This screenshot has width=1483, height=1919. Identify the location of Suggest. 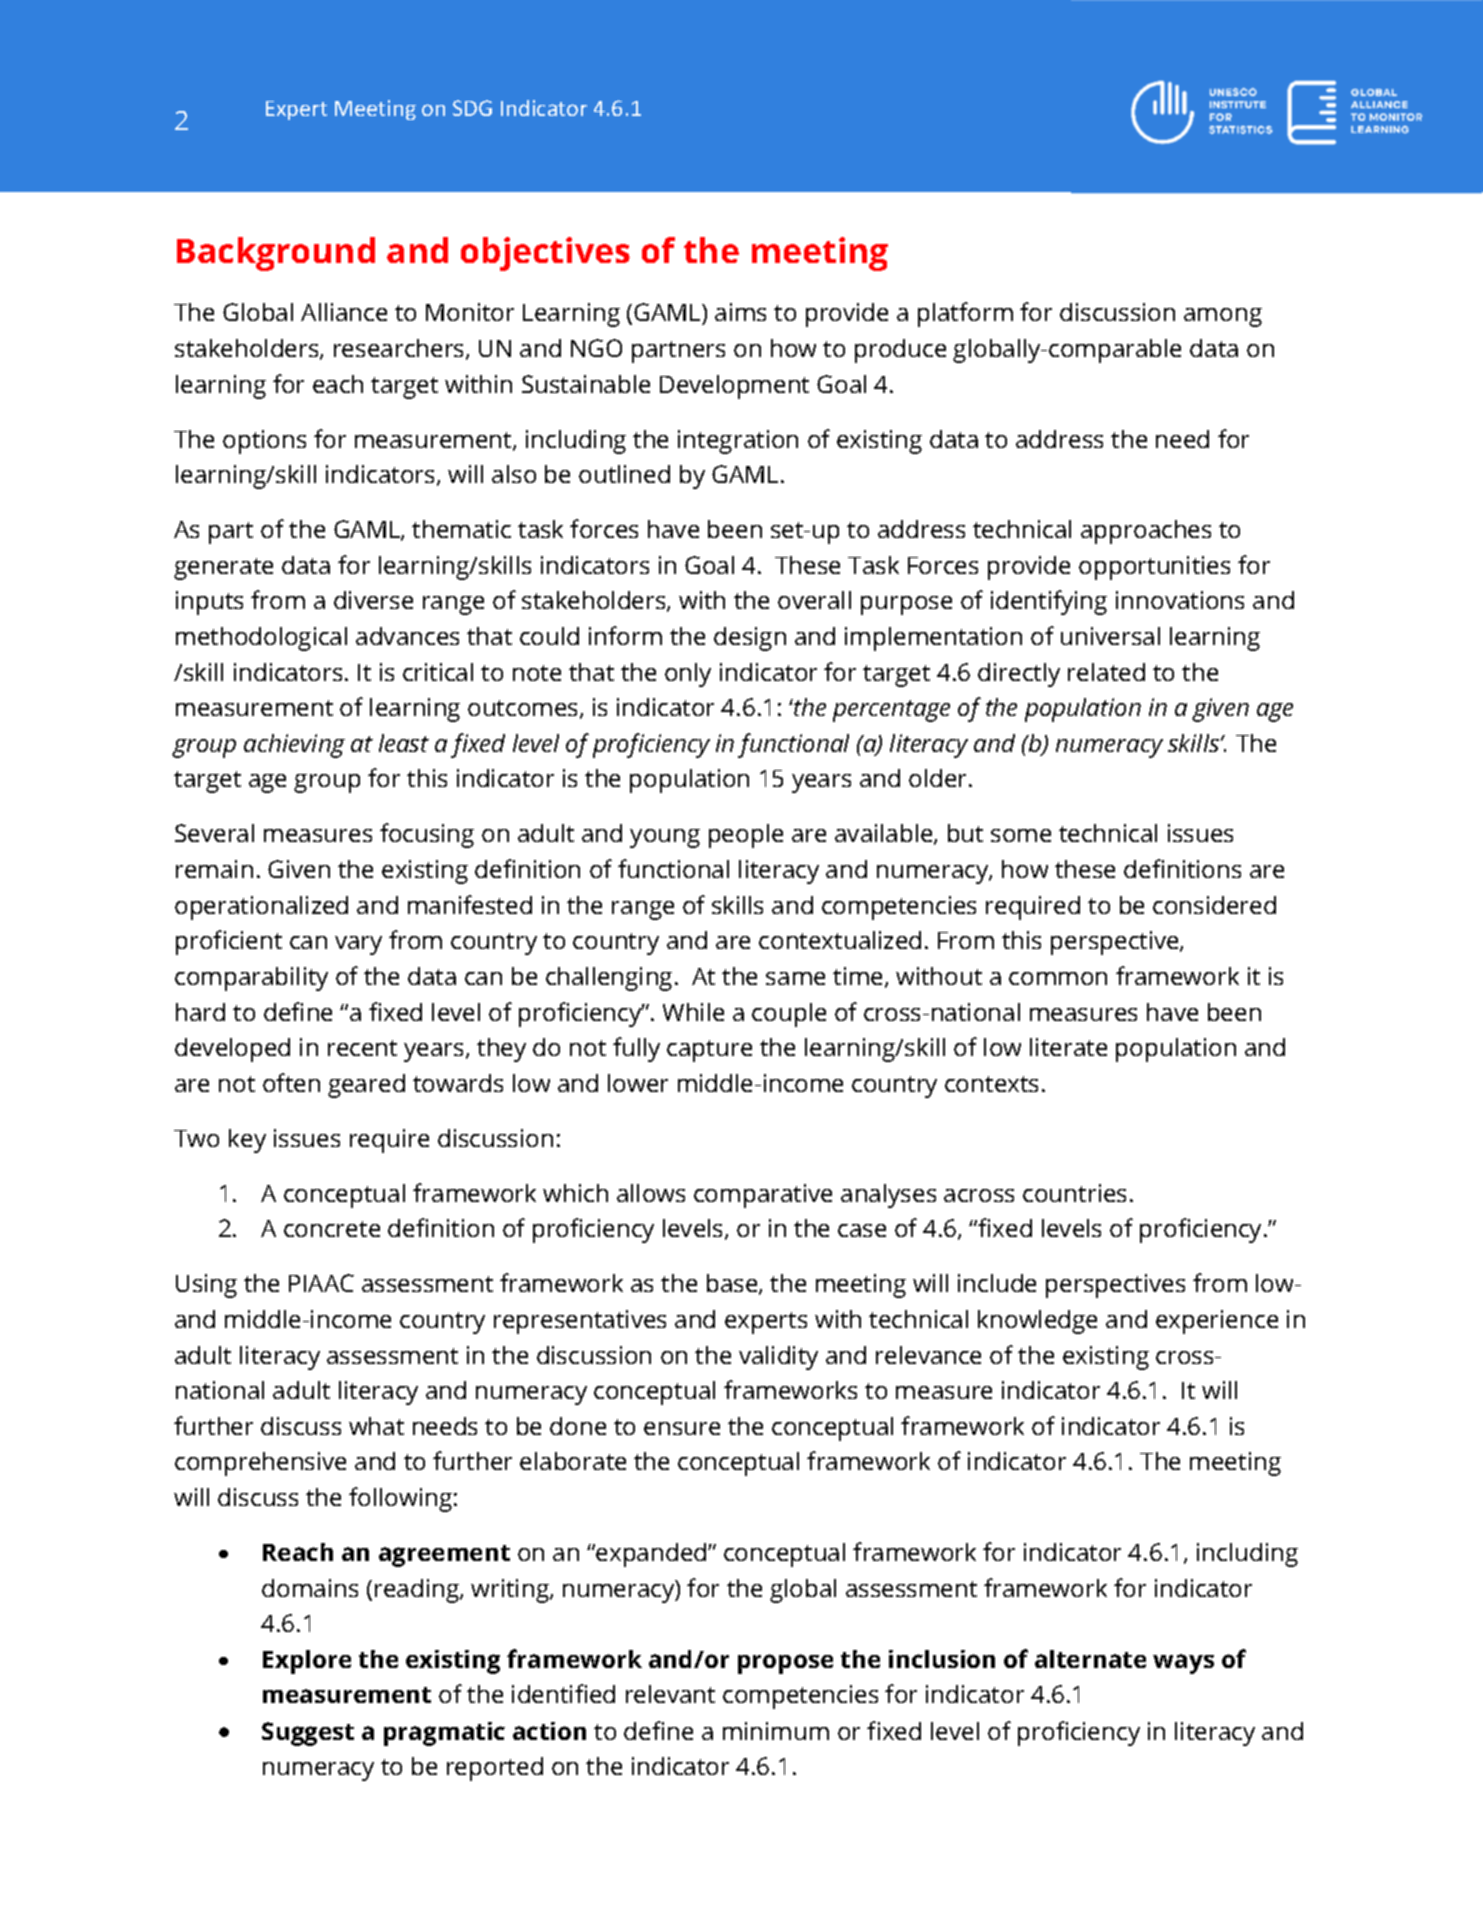
(308, 1734).
